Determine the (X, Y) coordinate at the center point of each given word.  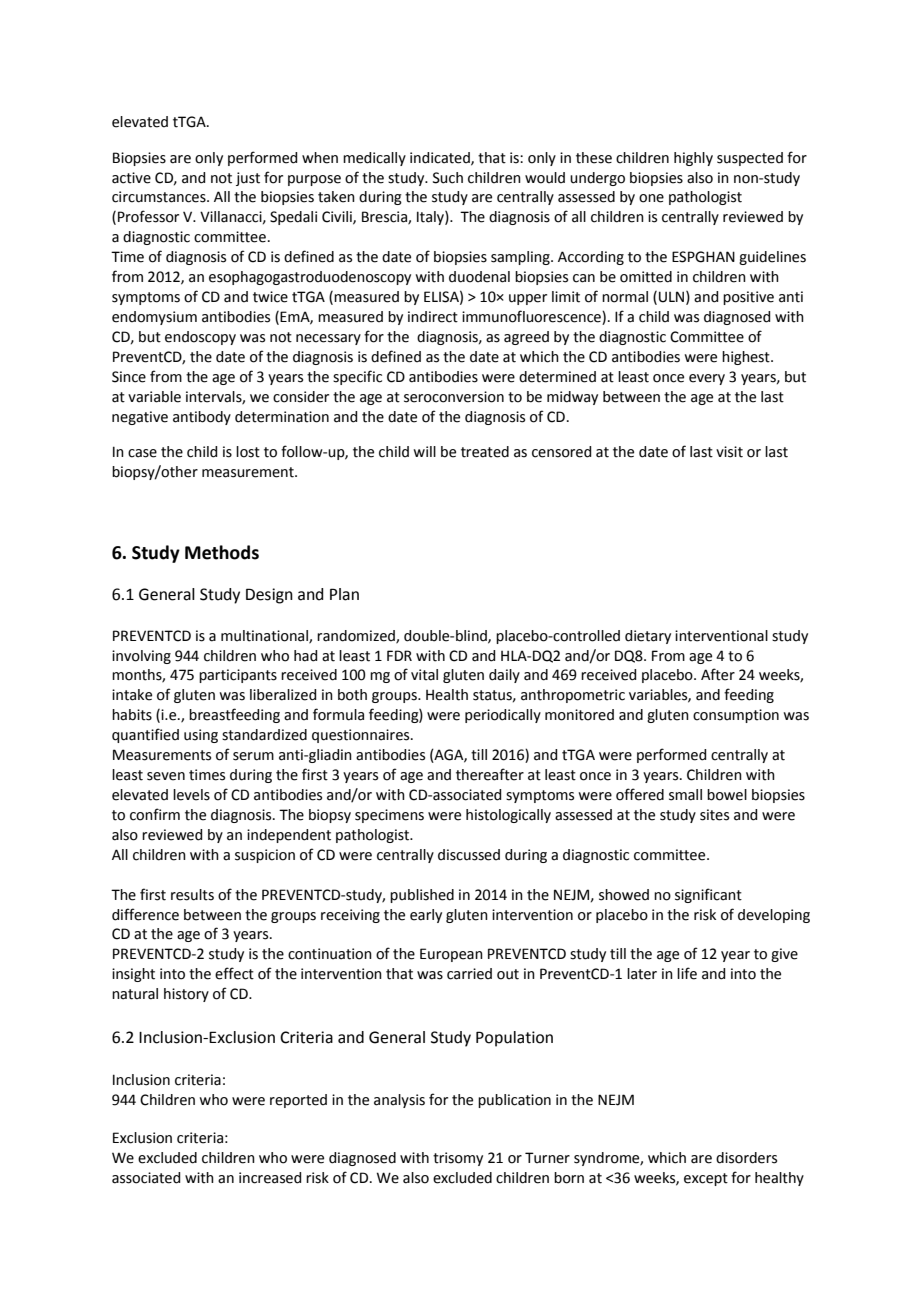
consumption (736, 716)
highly (693, 159)
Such (448, 178)
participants (238, 676)
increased (270, 1178)
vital (424, 675)
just (248, 179)
